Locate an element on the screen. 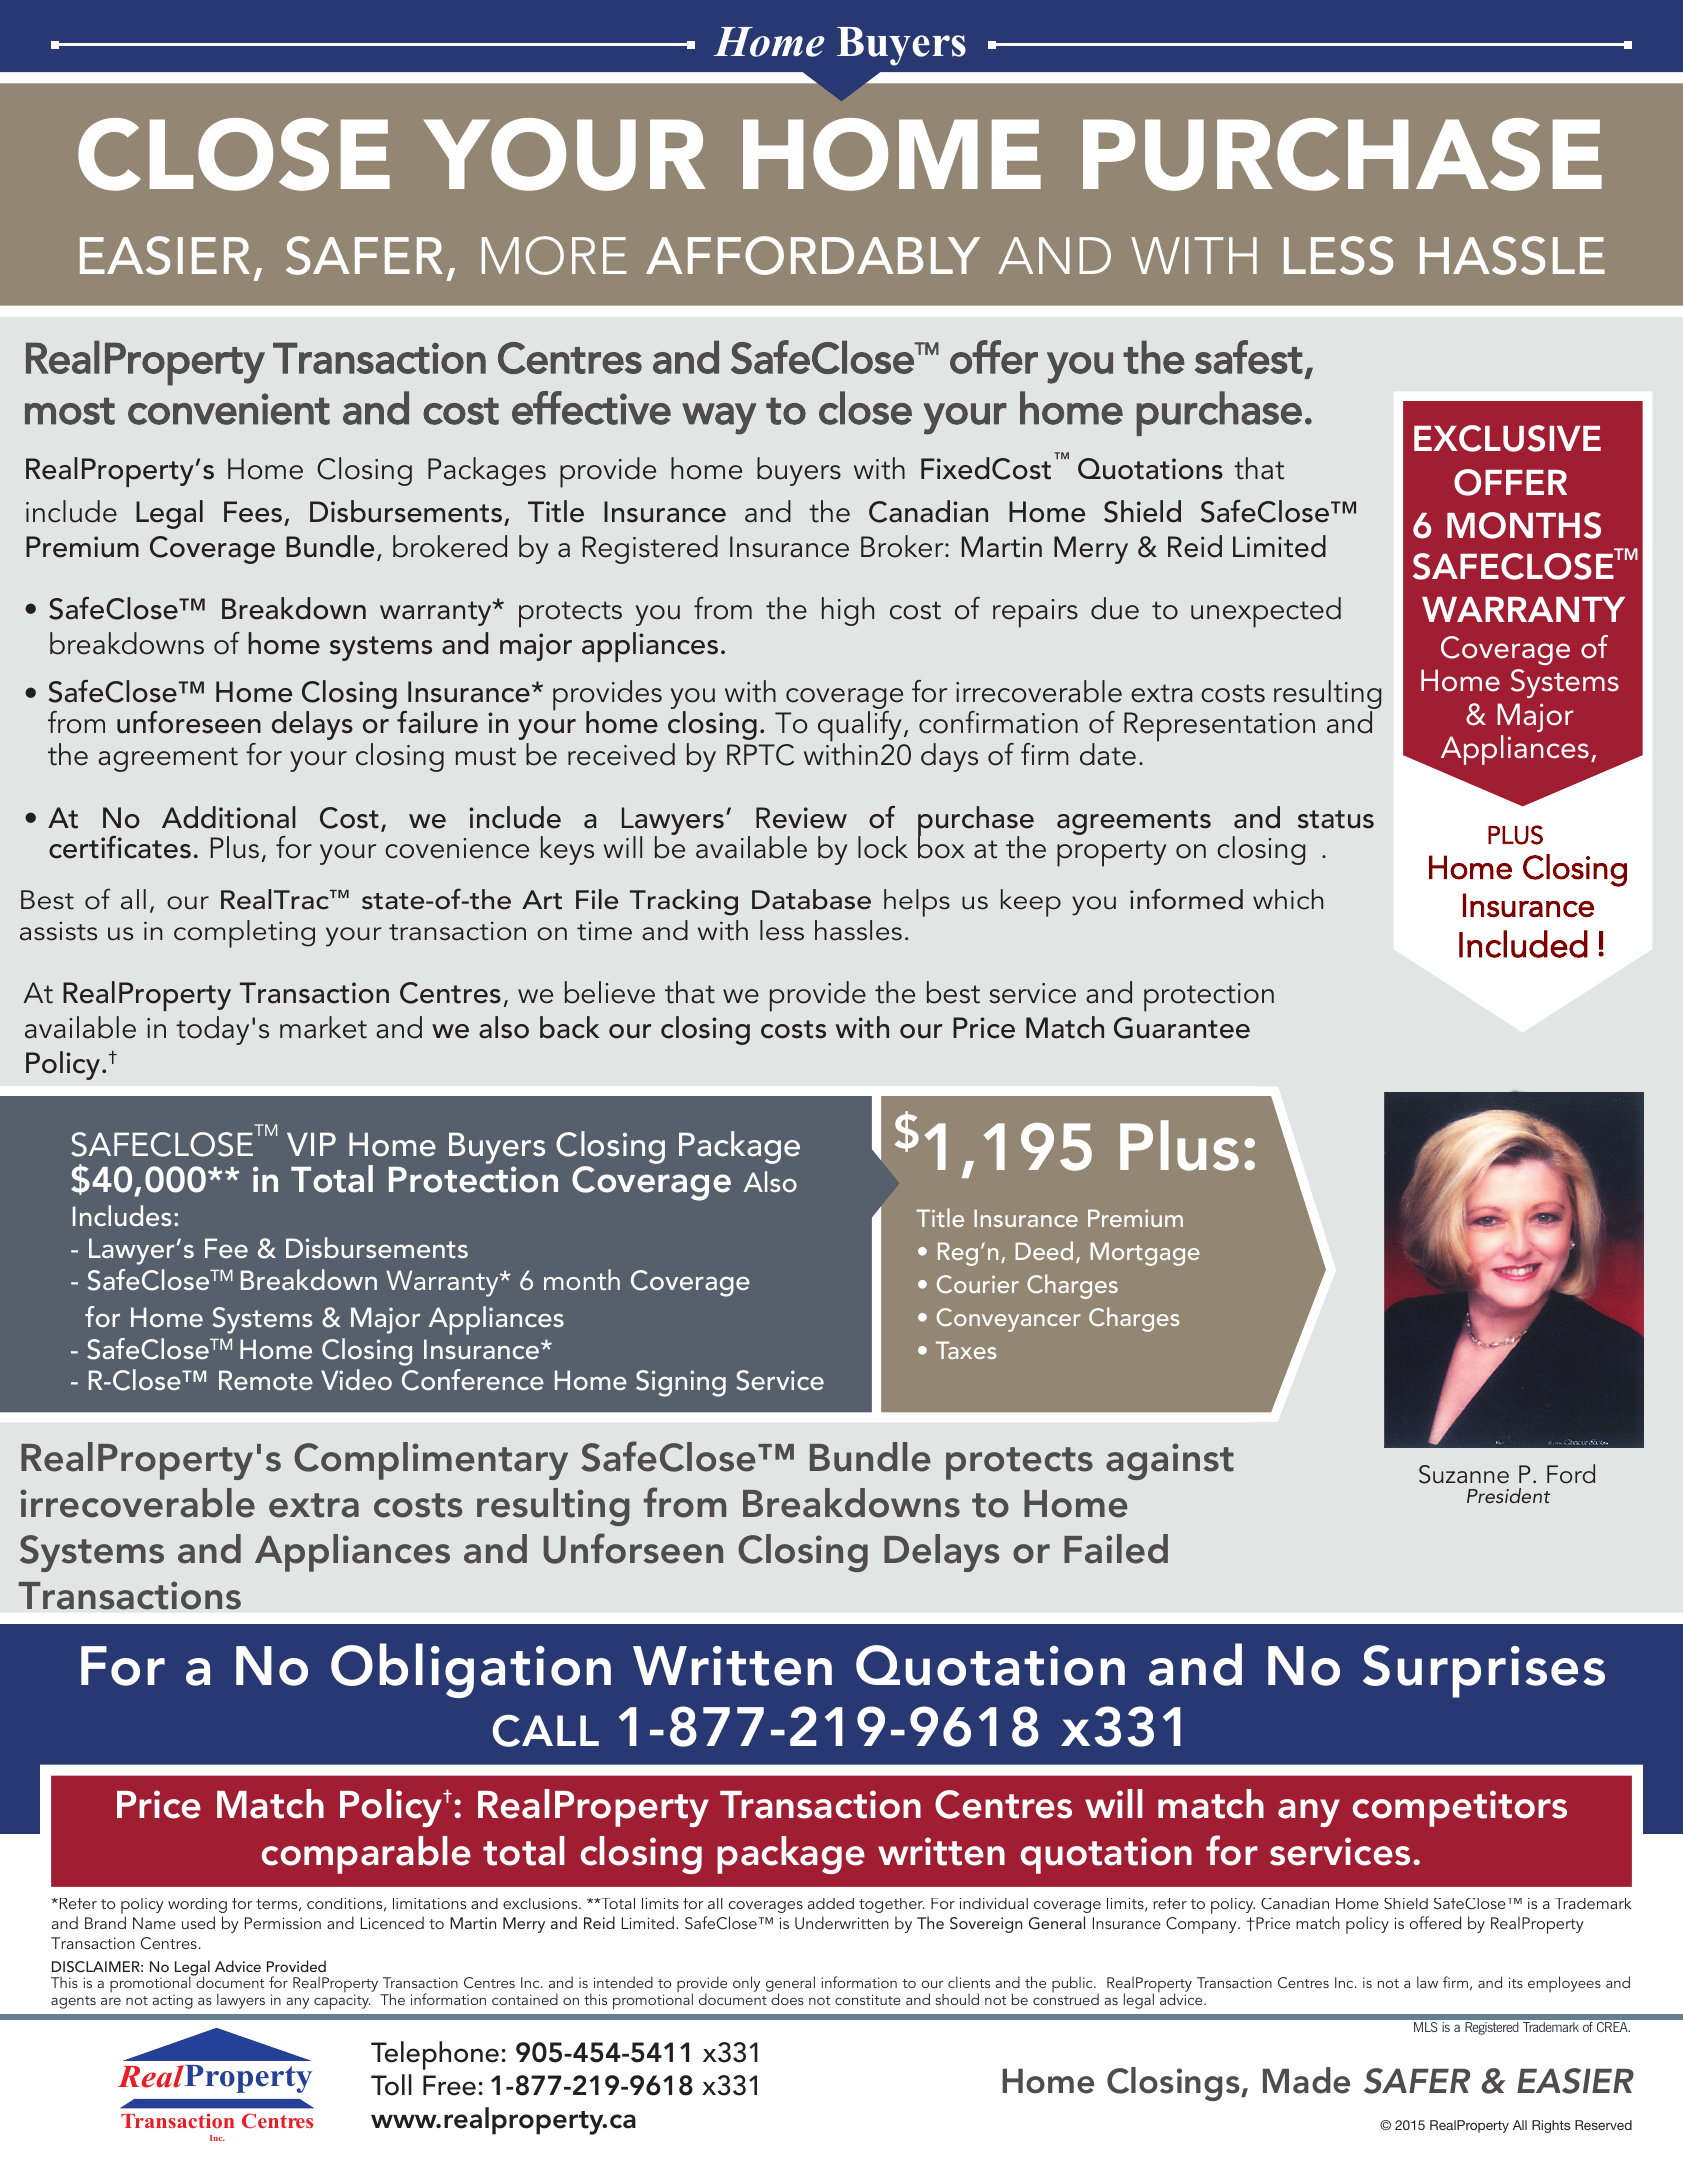 The height and width of the screenshot is (2177, 1683). Suzanne is located at coordinates (1464, 1474).
